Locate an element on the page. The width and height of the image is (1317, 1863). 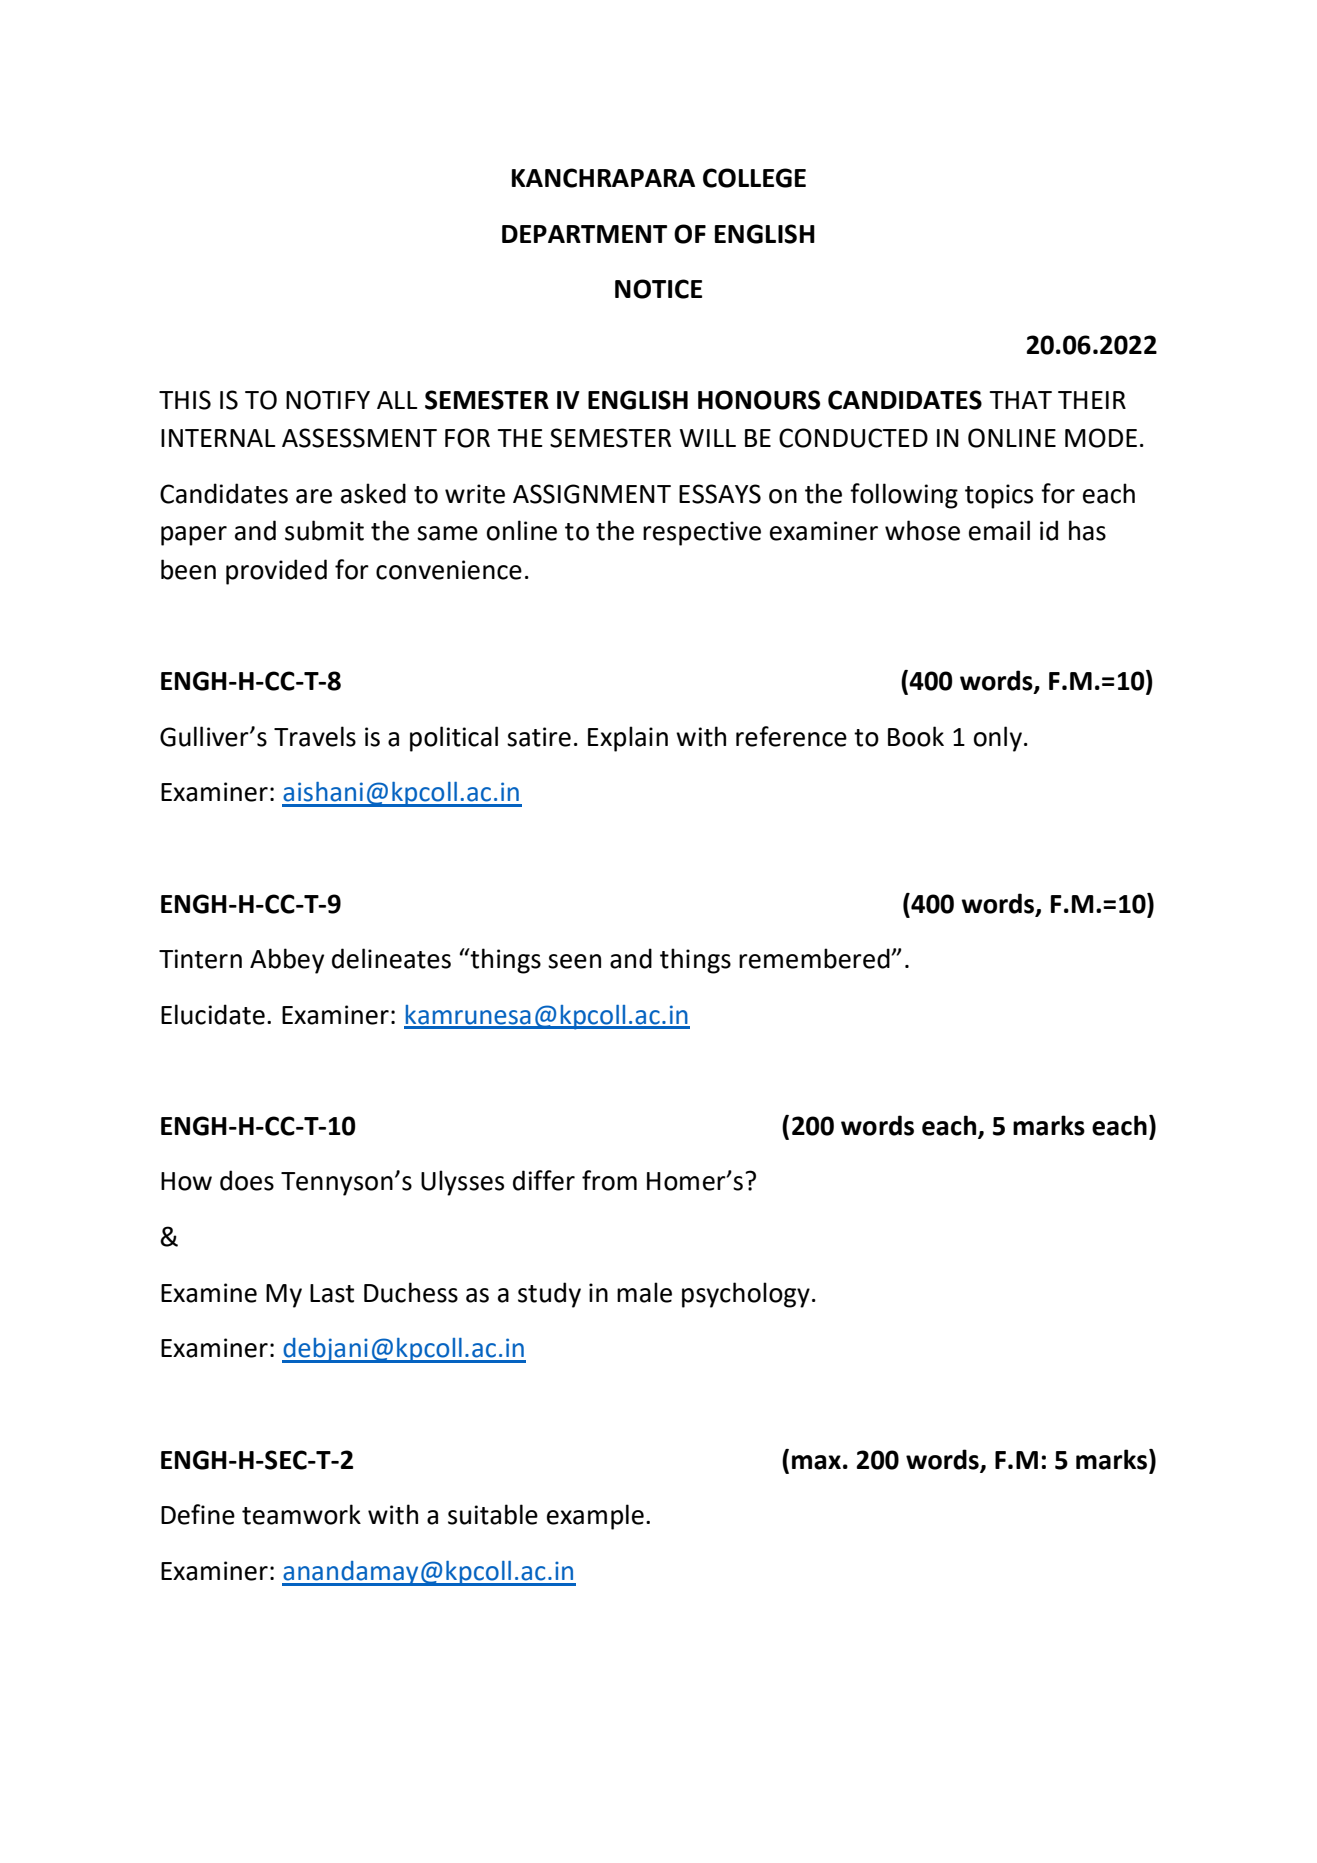
only is located at coordinates (998, 739).
